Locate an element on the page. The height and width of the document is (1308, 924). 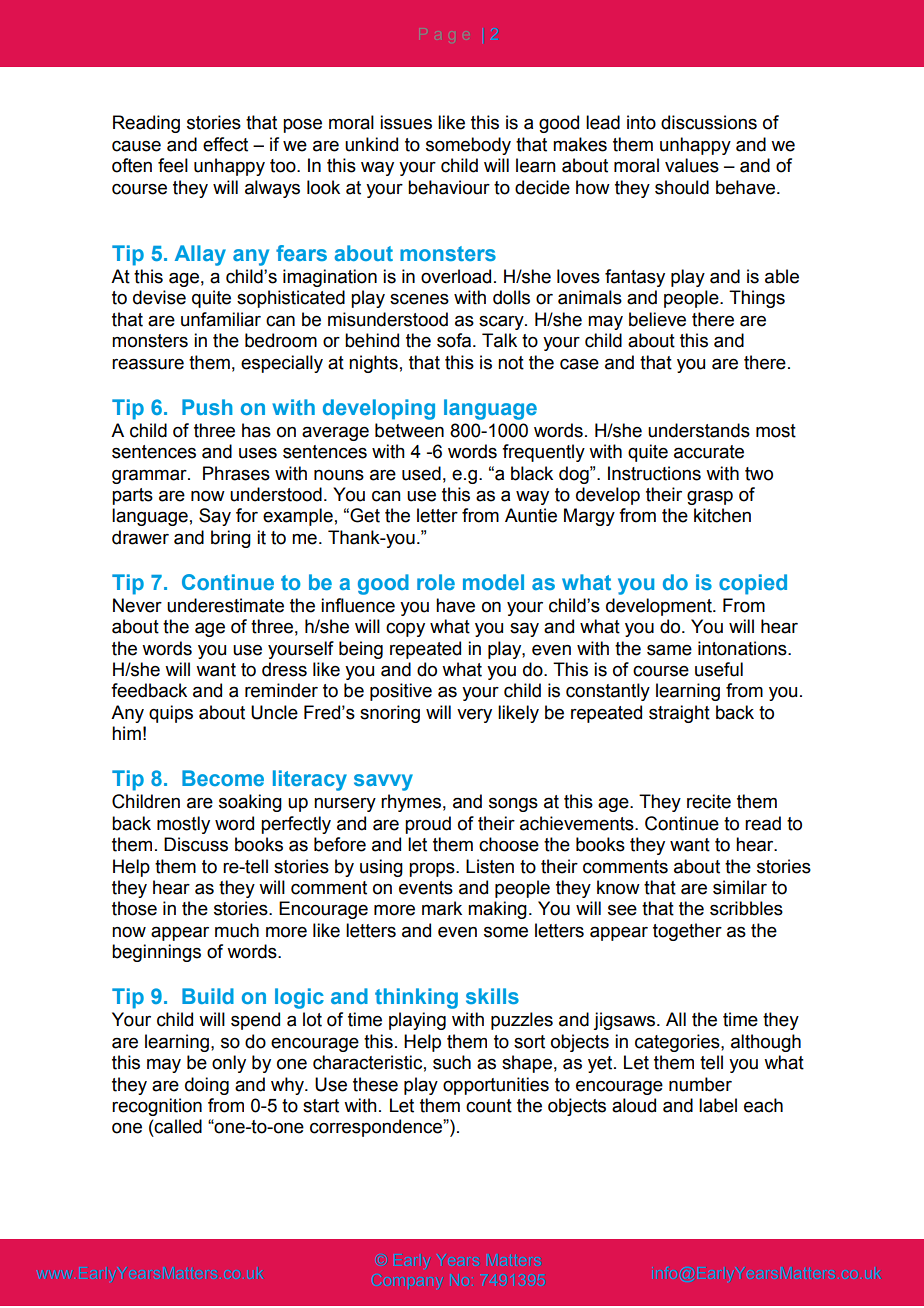
used is located at coordinates (421, 473).
